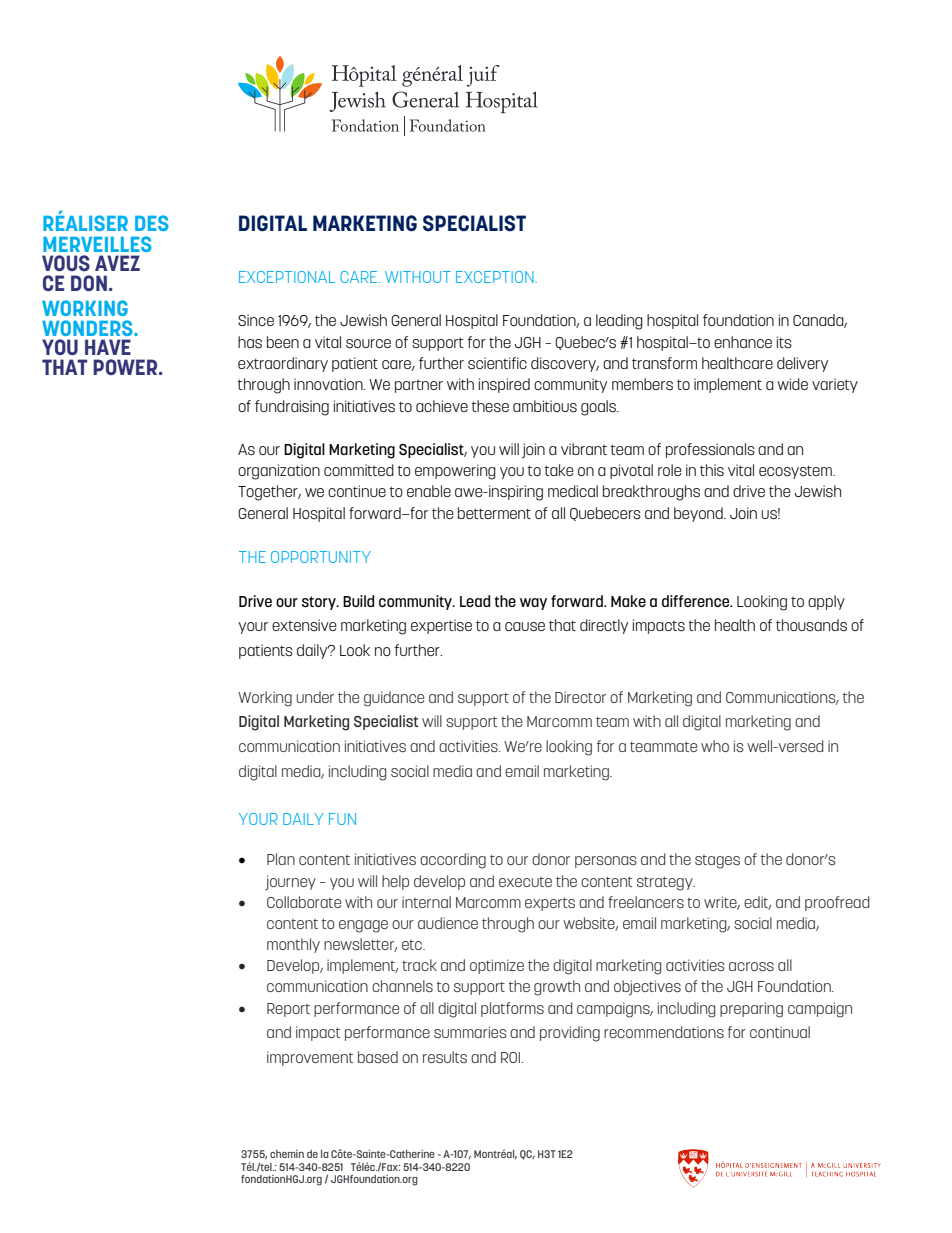  What do you see at coordinates (368, 344) in the document?
I see `source` at bounding box center [368, 344].
